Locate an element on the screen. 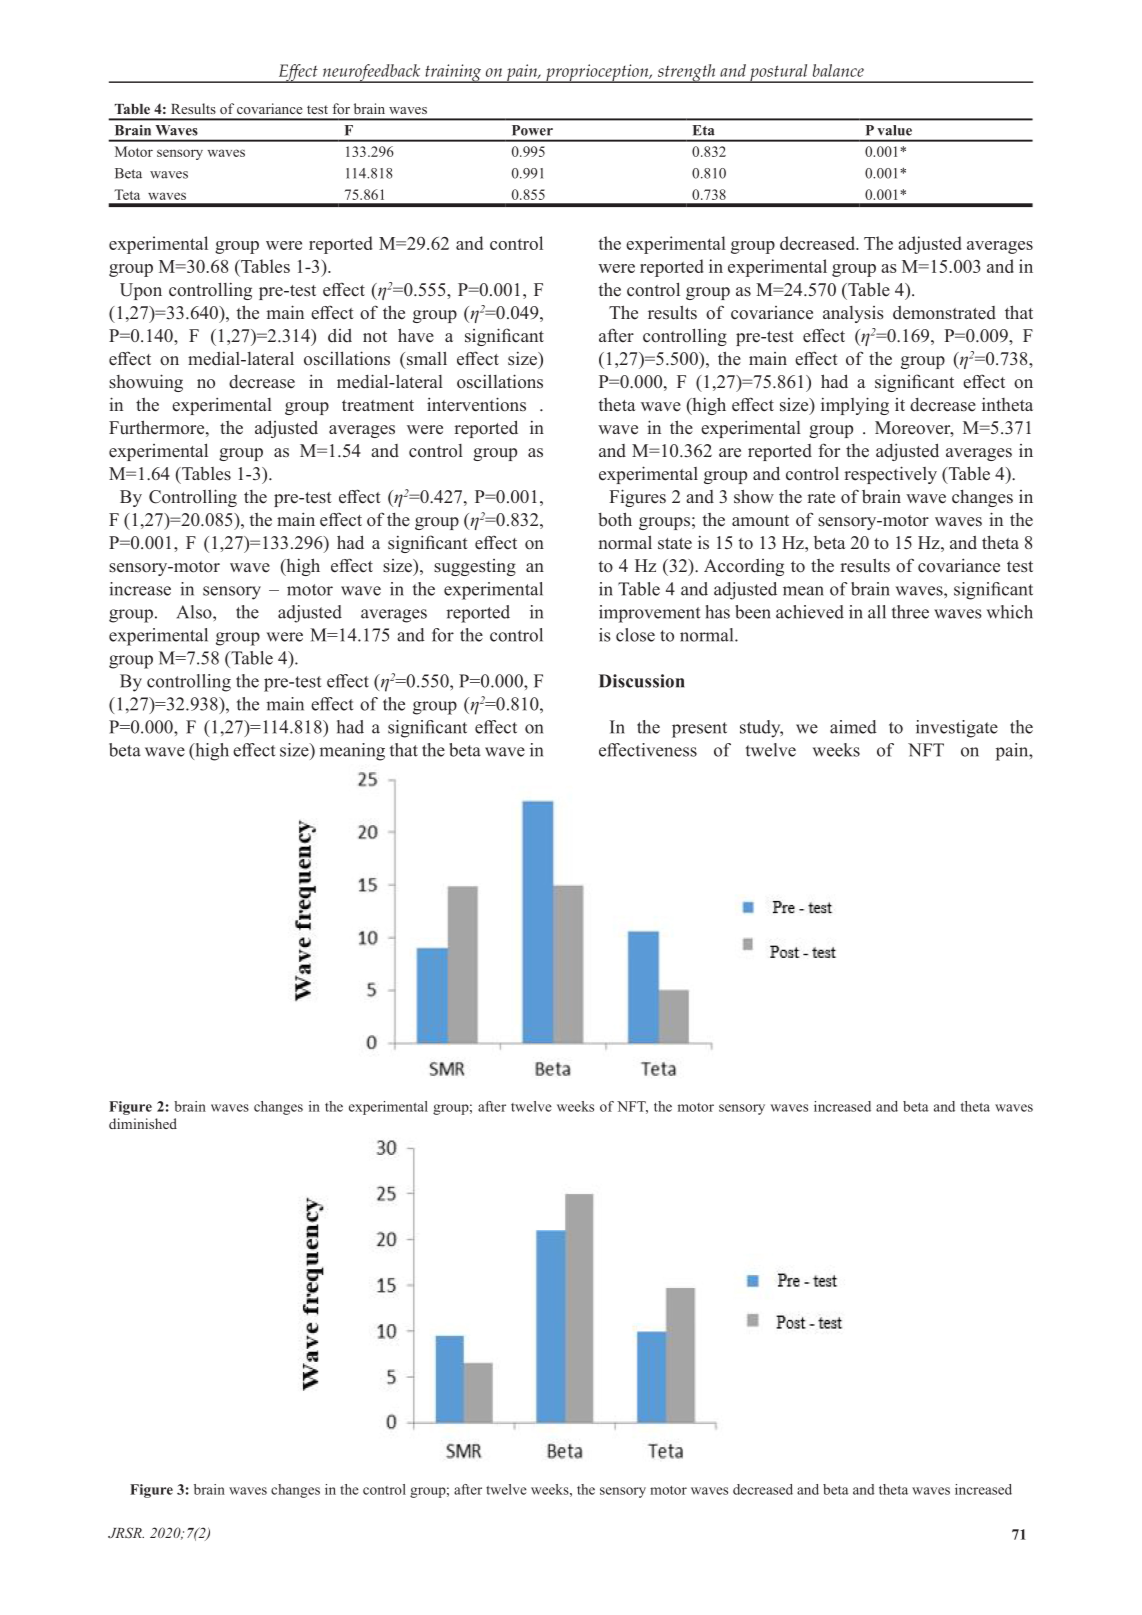 Image resolution: width=1142 pixels, height=1615 pixels. neurofeedback is located at coordinates (371, 73).
